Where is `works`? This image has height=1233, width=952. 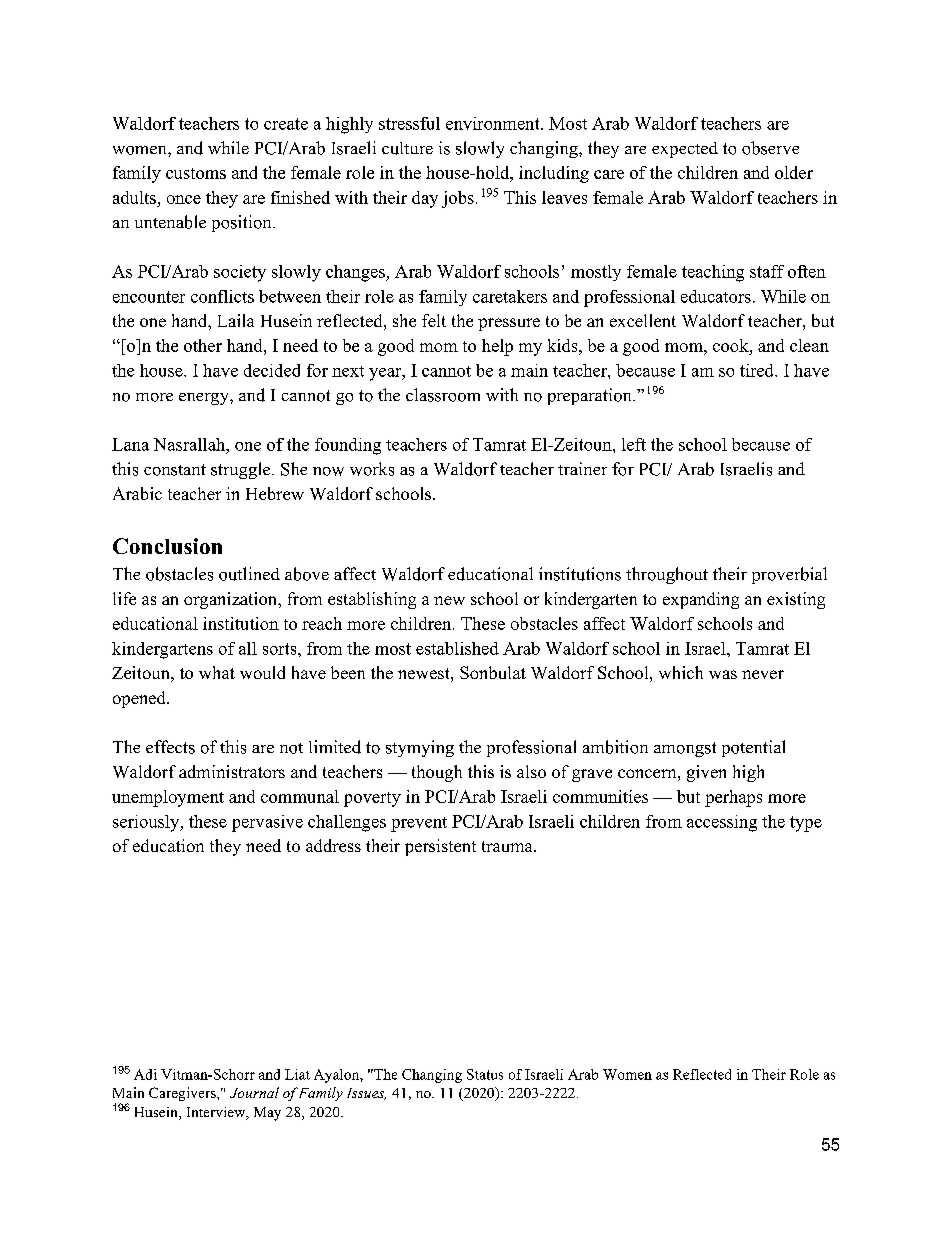 works is located at coordinates (372, 469).
